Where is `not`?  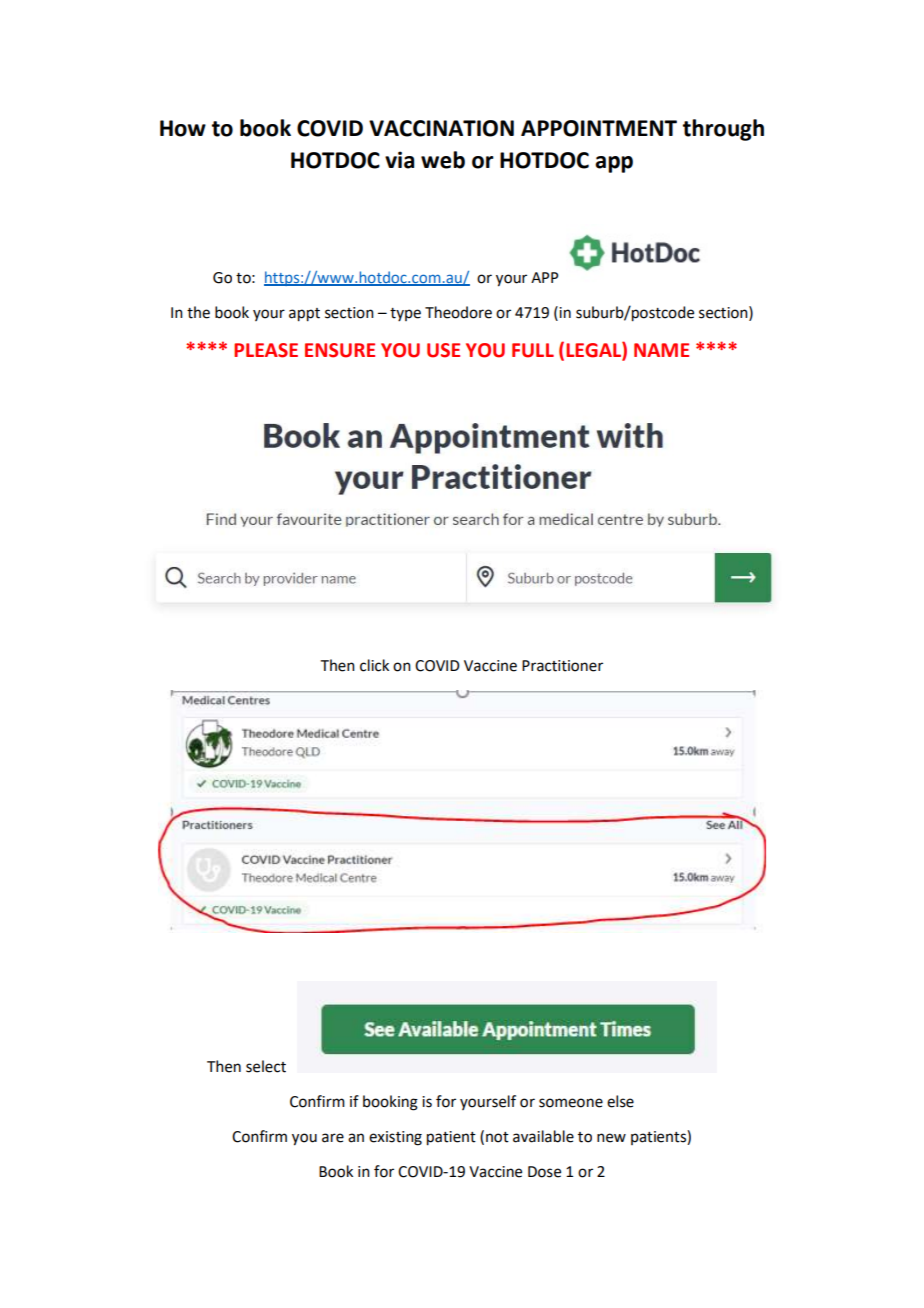
not is located at coordinates (497, 1137).
